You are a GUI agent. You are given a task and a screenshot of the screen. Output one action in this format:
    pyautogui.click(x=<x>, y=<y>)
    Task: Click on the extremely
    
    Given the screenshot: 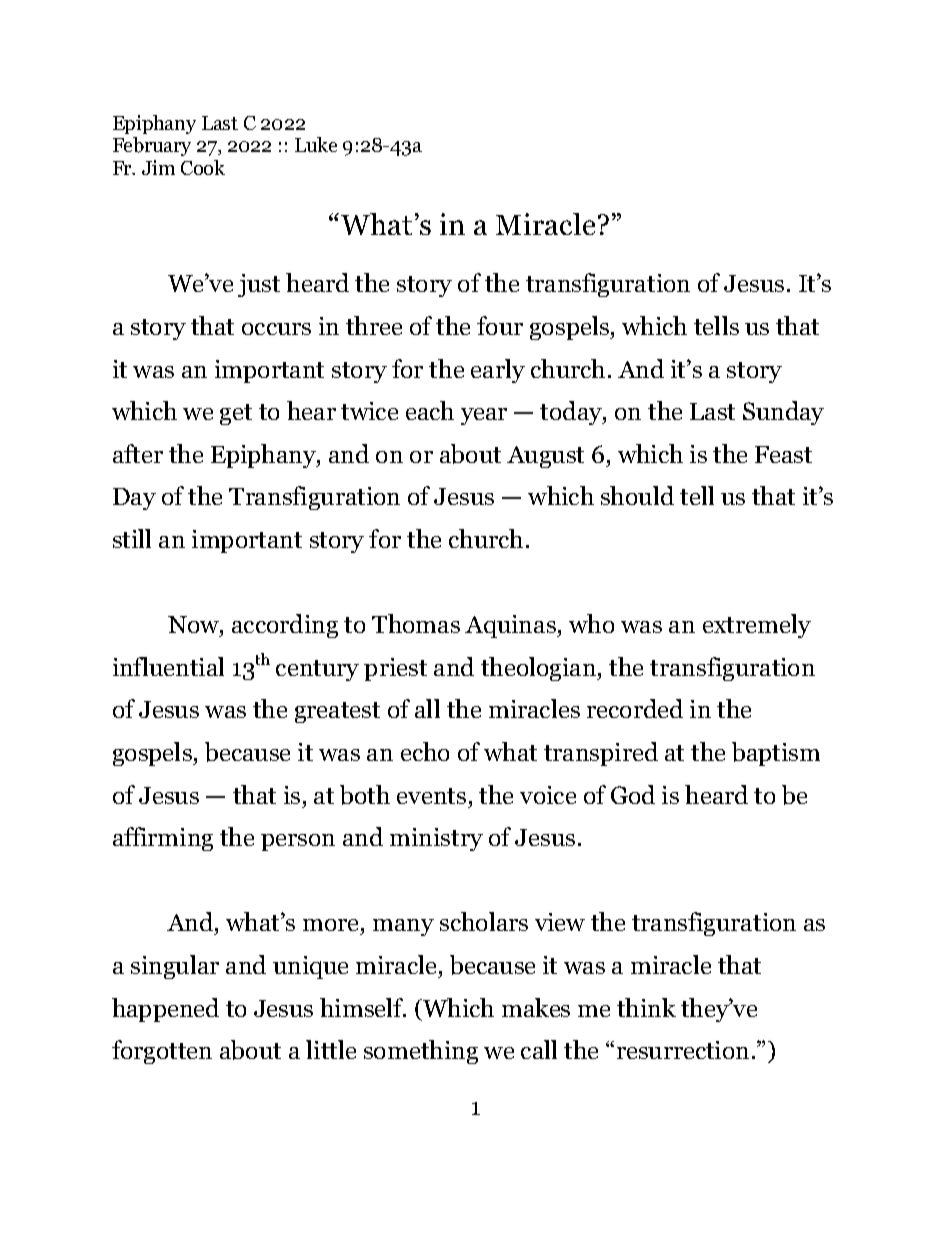 What is the action you would take?
    pyautogui.click(x=757, y=626)
